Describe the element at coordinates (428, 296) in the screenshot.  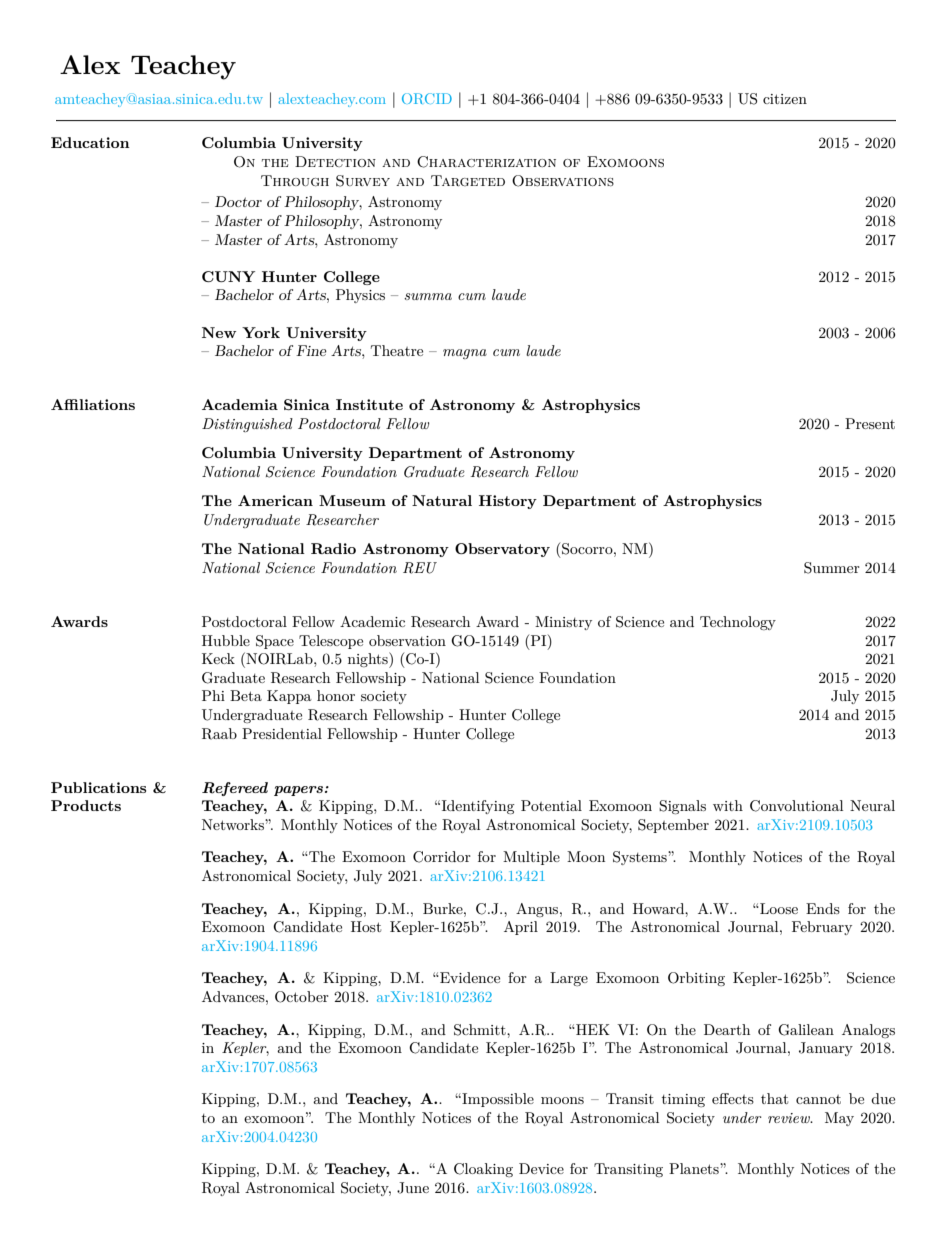
I see `summa` at that location.
